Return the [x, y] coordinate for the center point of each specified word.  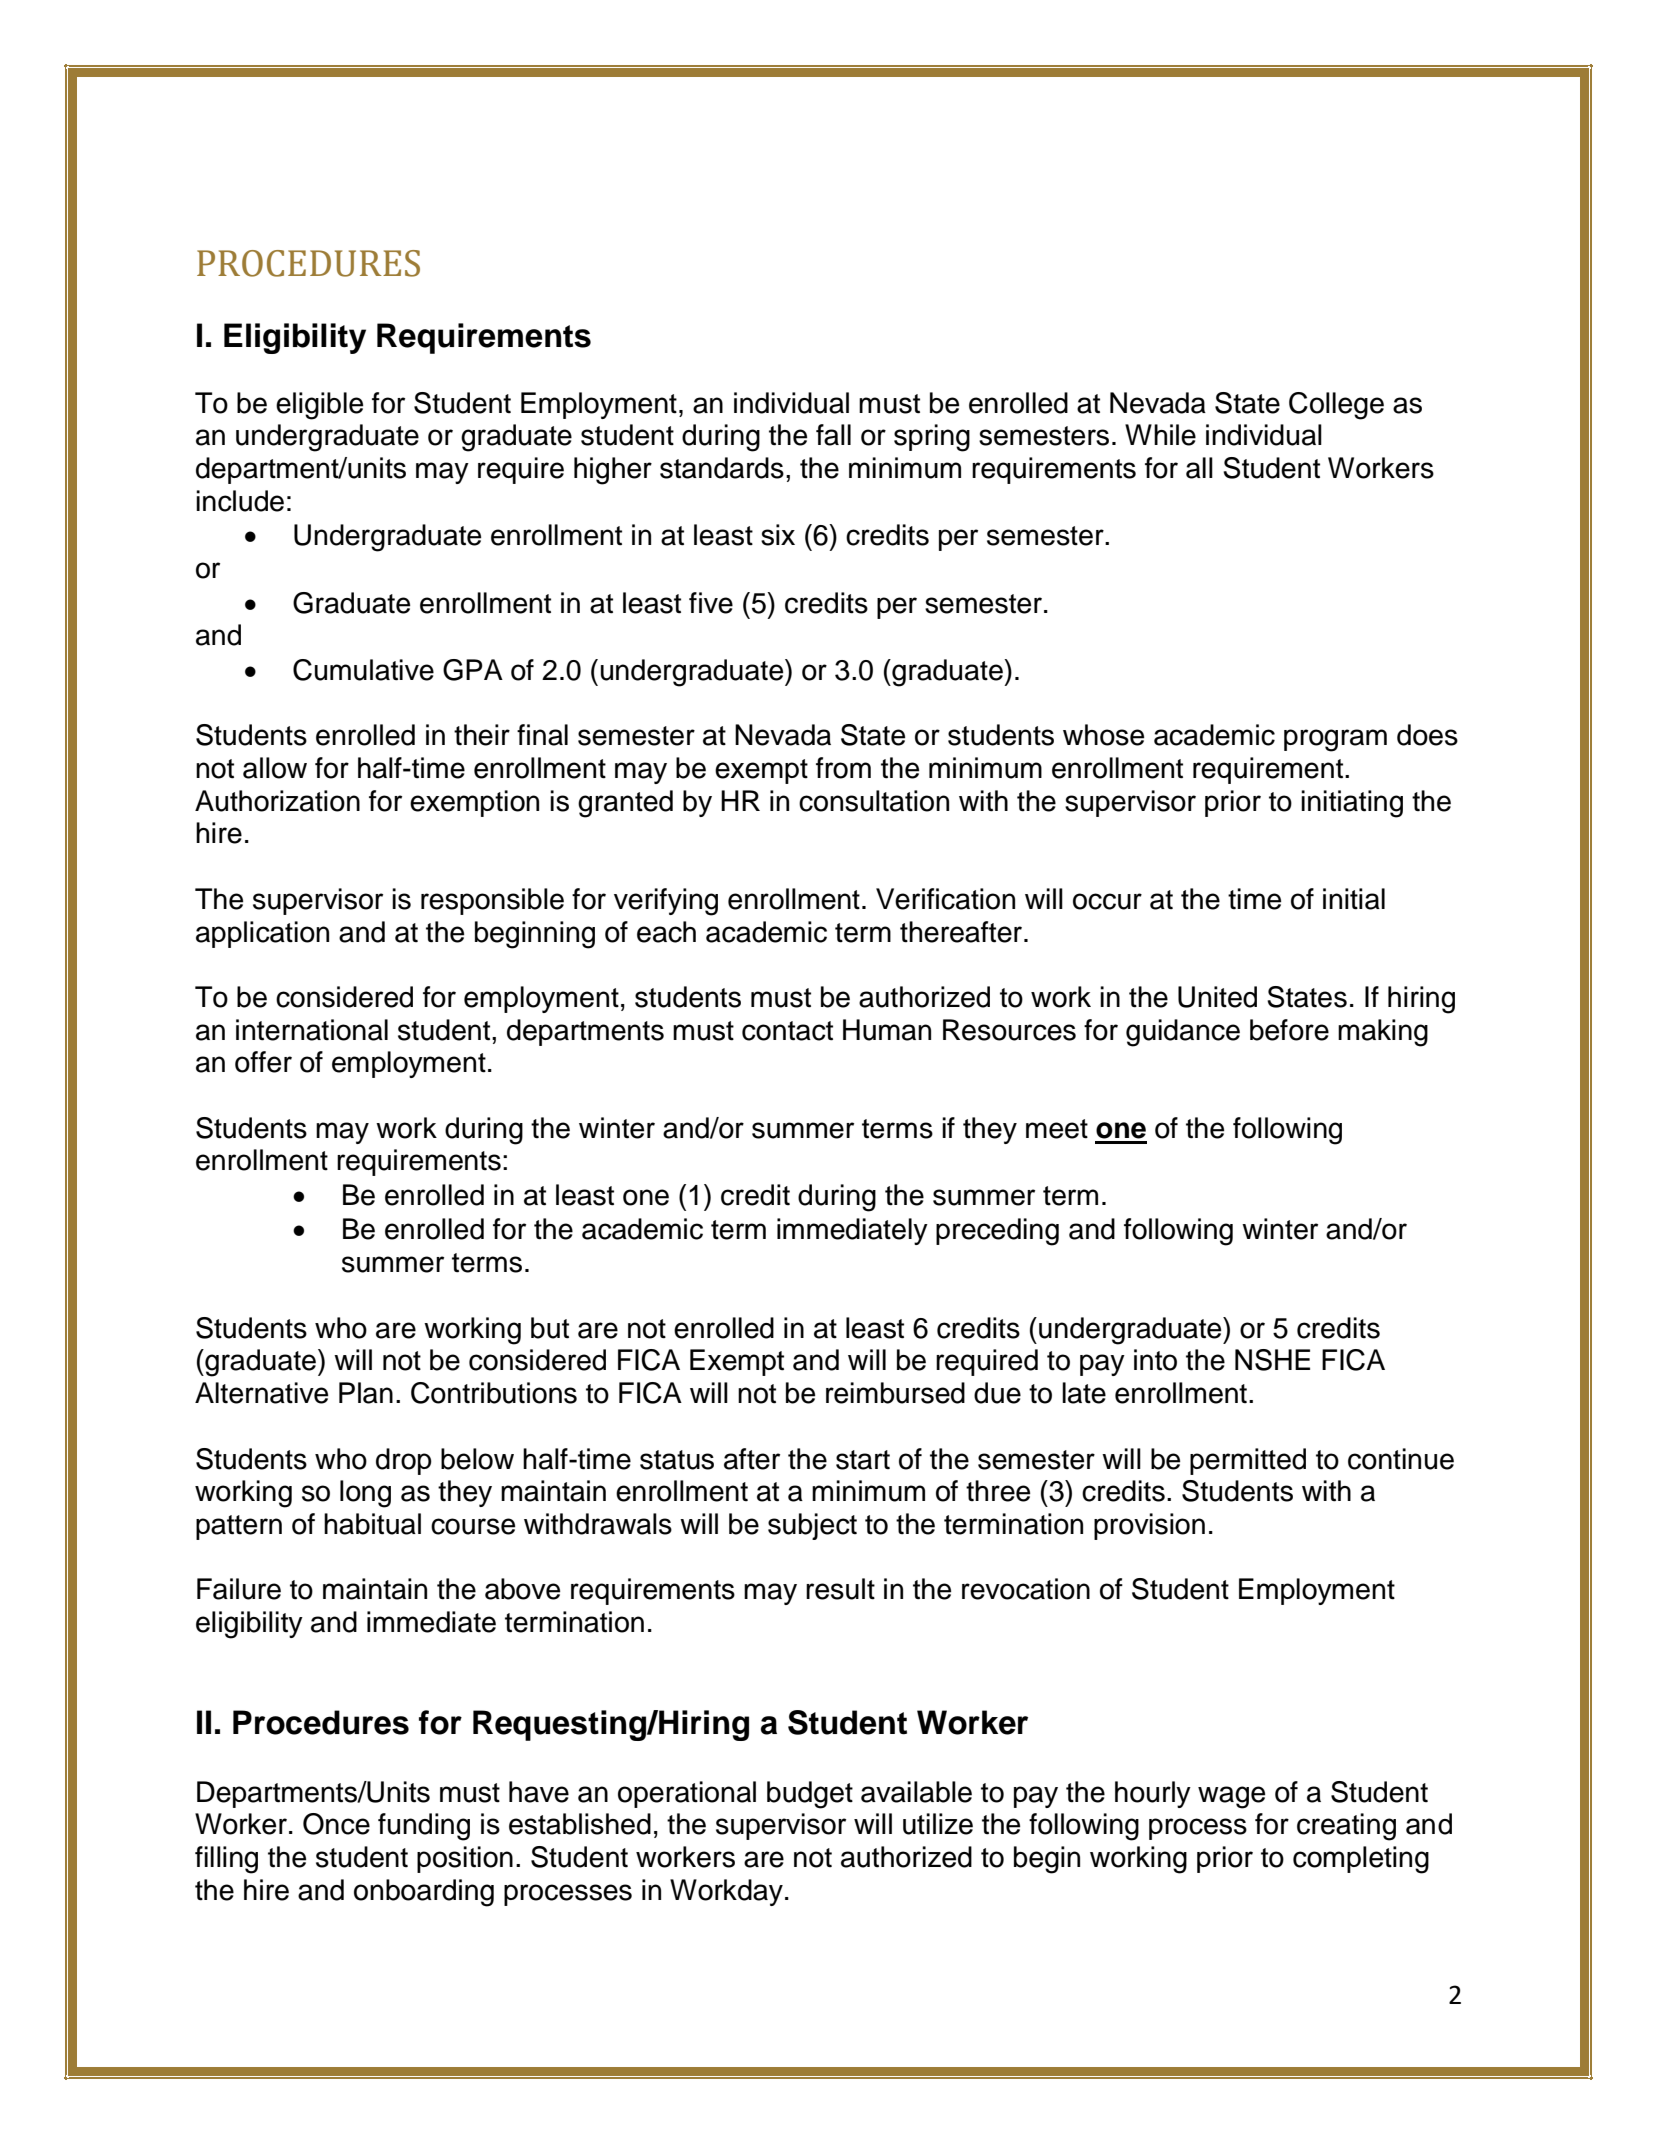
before [1289, 1030]
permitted [1248, 1461]
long [365, 1494]
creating [1346, 1827]
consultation [874, 801]
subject [812, 1526]
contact [787, 1031]
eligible [319, 406]
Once [336, 1824]
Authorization [277, 801]
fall [833, 435]
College [1336, 406]
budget [810, 1795]
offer [263, 1062]
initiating [1352, 804]
